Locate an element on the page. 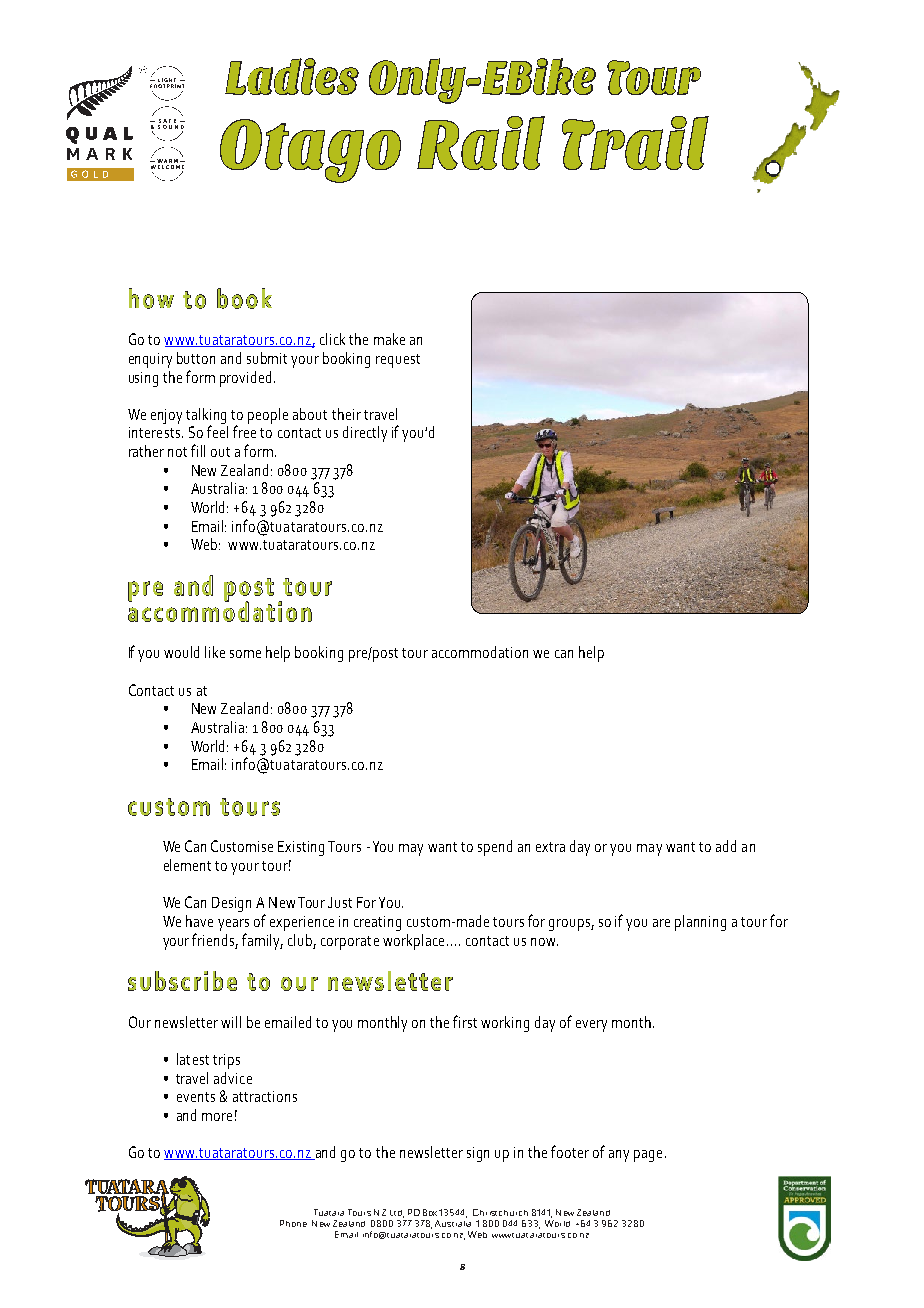 This page has height=1308, width=924. Ladies is located at coordinates (292, 76).
